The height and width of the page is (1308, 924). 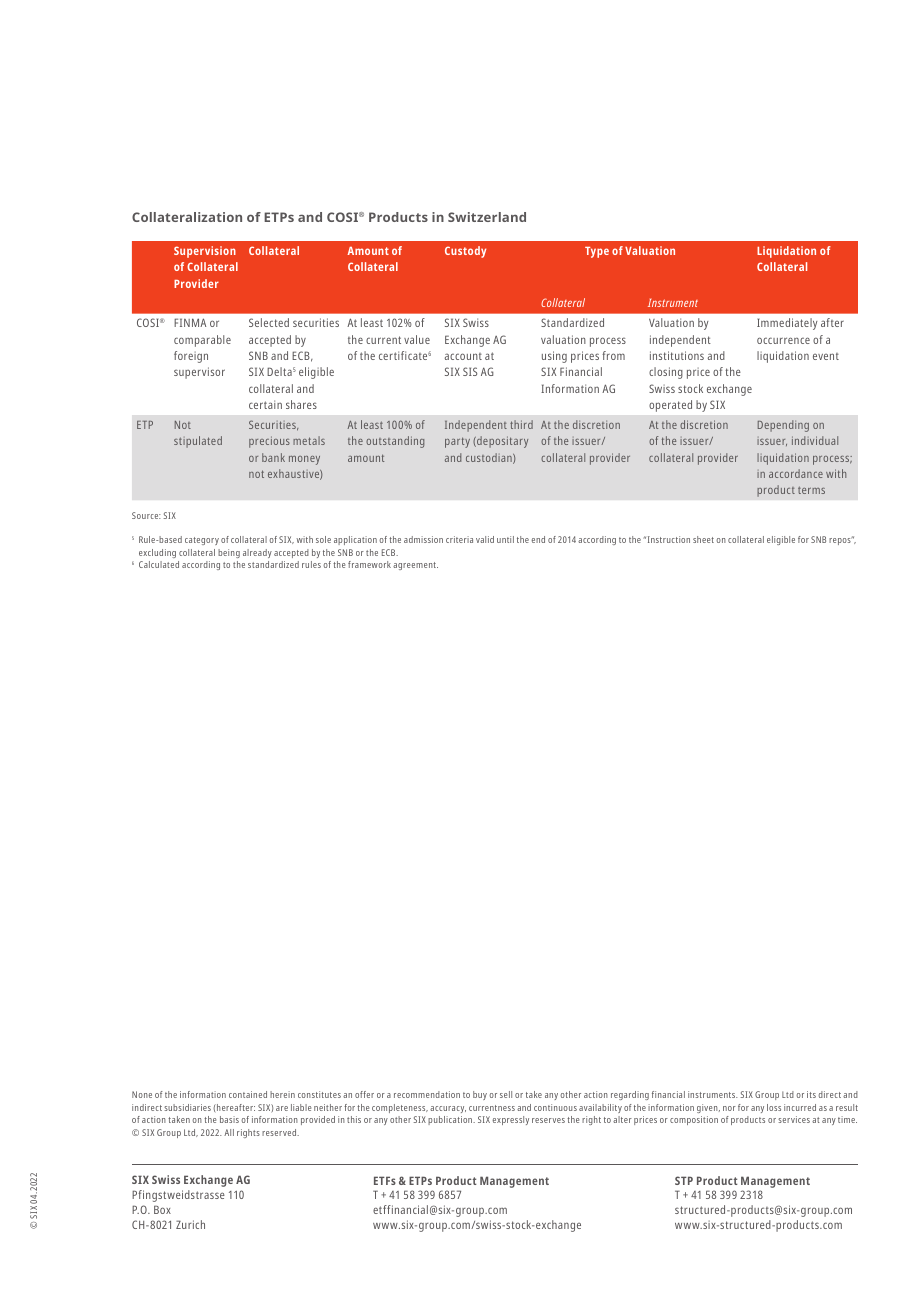 I want to click on its, so click(x=811, y=1094).
